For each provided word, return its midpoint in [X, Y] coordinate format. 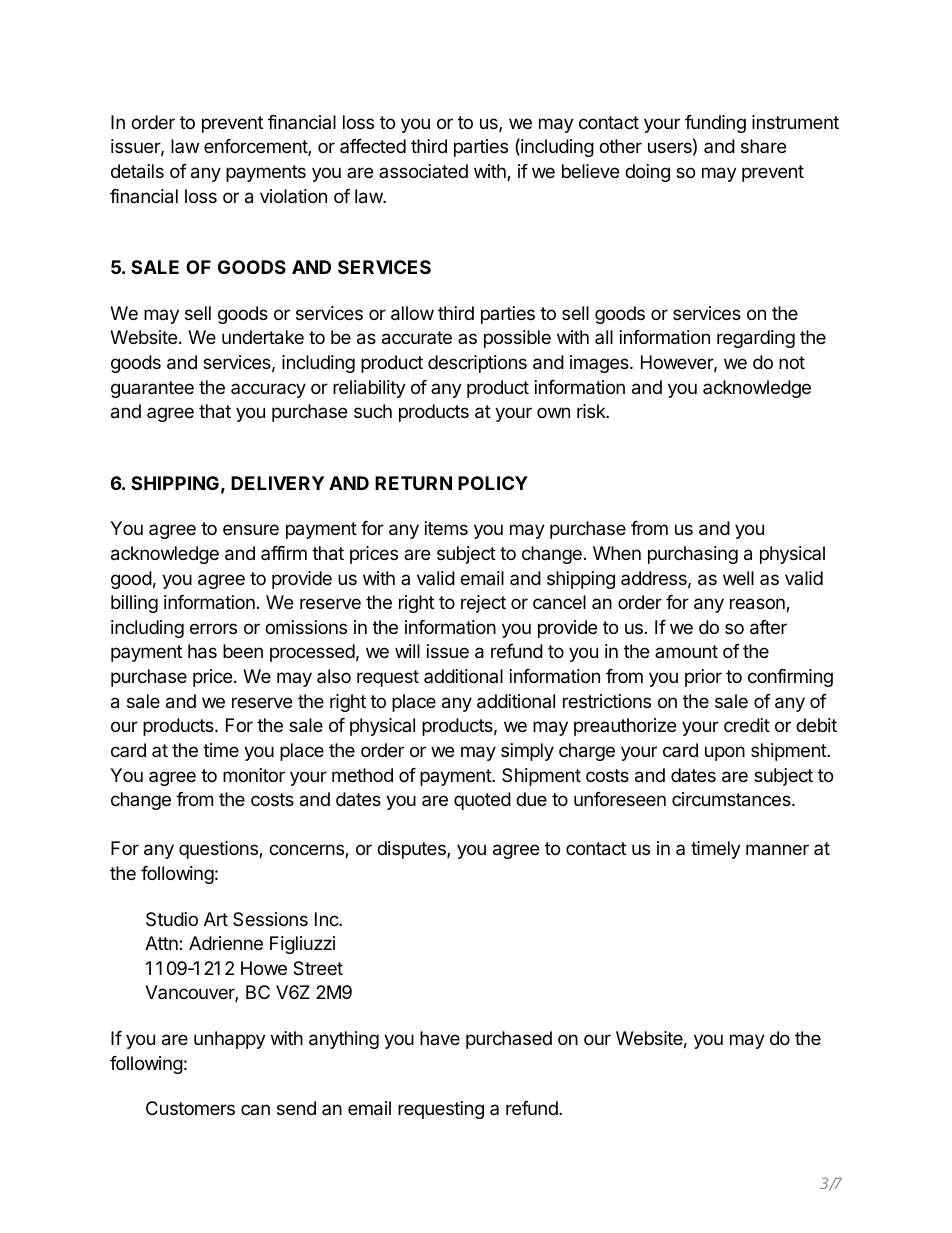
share [763, 146]
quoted [482, 801]
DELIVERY [277, 483]
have [440, 1038]
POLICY [493, 483]
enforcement [256, 147]
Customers [190, 1108]
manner [777, 849]
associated [423, 171]
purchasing [693, 555]
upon [725, 753]
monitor [254, 775]
